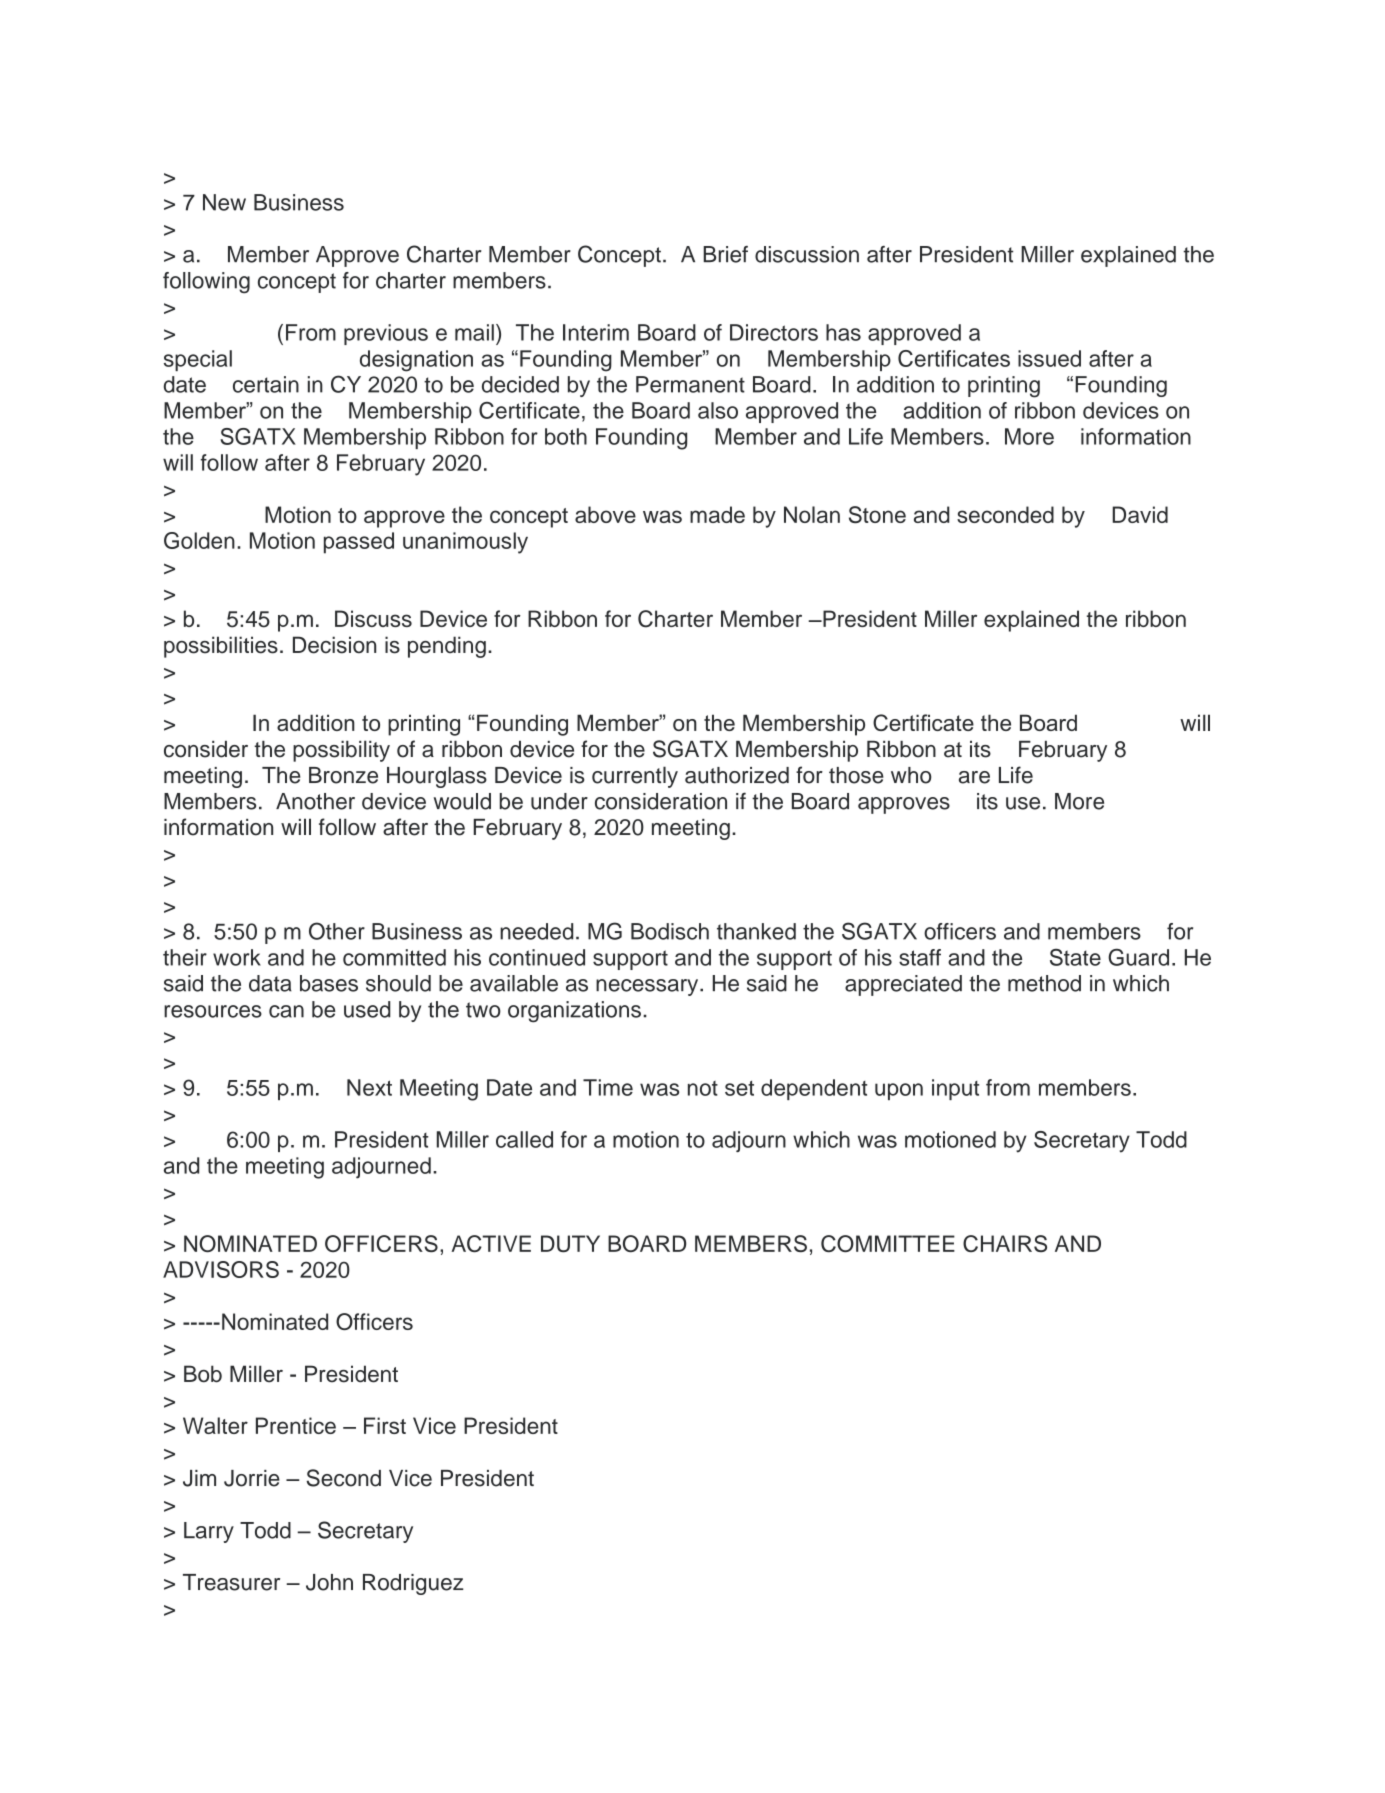  Describe the element at coordinates (608, 1087) in the screenshot. I see `Time` at that location.
